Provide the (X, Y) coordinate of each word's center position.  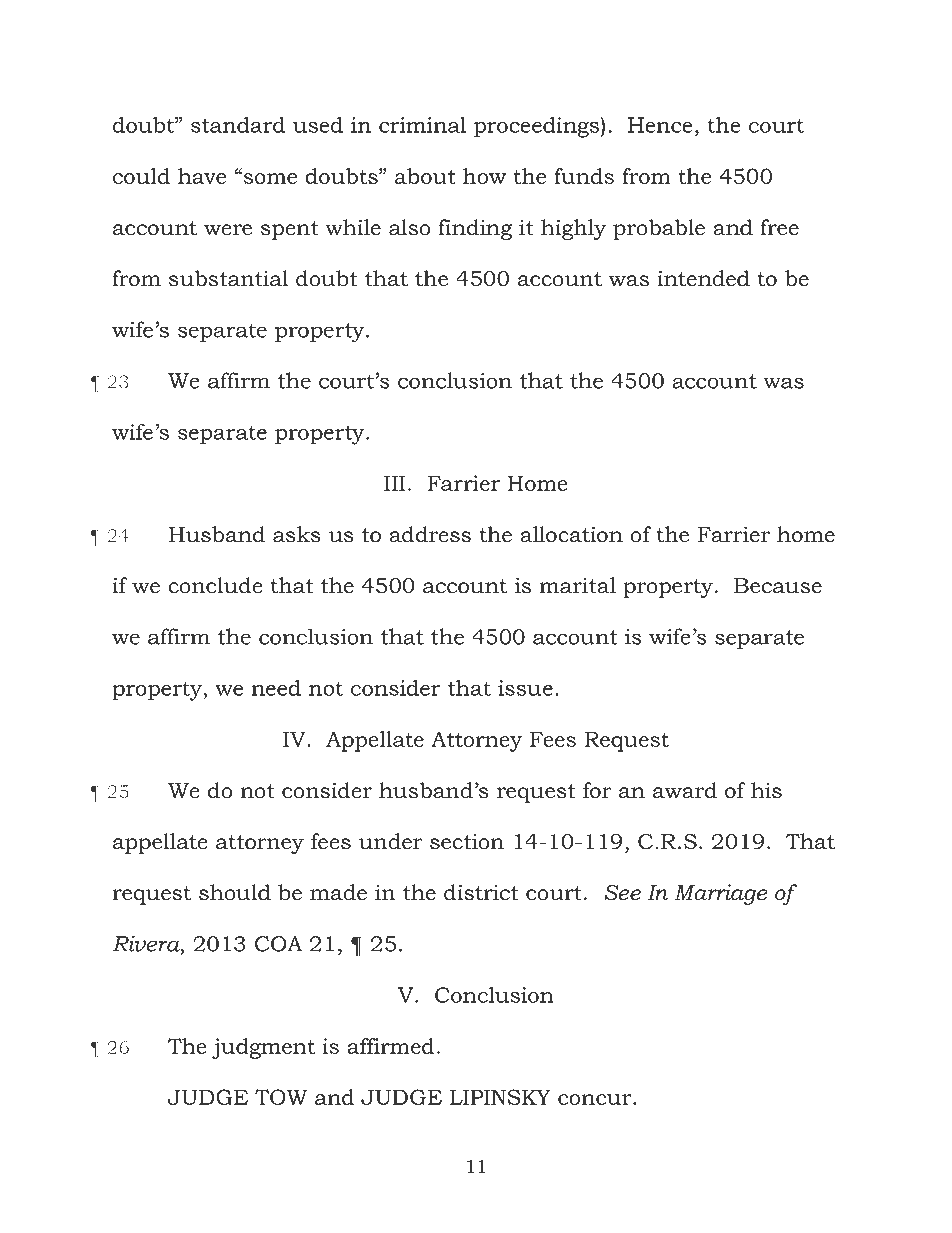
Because (778, 586)
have (202, 176)
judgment (263, 1048)
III (394, 483)
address (430, 534)
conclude (215, 585)
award (685, 790)
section (467, 841)
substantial (229, 278)
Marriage (721, 894)
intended (703, 278)
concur (596, 1099)
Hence (660, 125)
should (235, 892)
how (484, 176)
